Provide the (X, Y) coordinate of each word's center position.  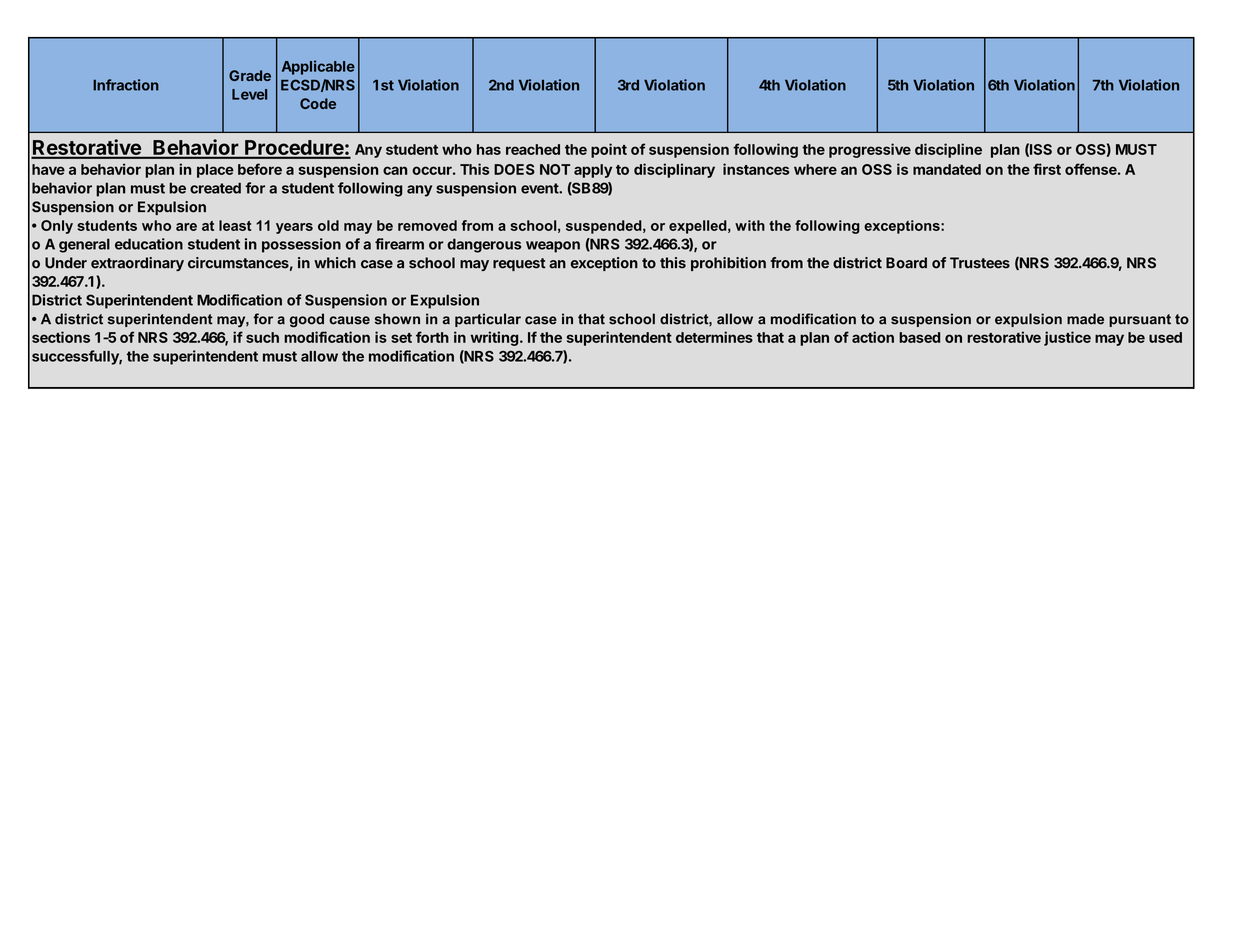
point (609, 150)
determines (714, 337)
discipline (948, 150)
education (149, 244)
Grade (250, 75)
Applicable (318, 67)
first (1047, 169)
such (262, 337)
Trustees (980, 263)
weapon (553, 247)
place (215, 171)
